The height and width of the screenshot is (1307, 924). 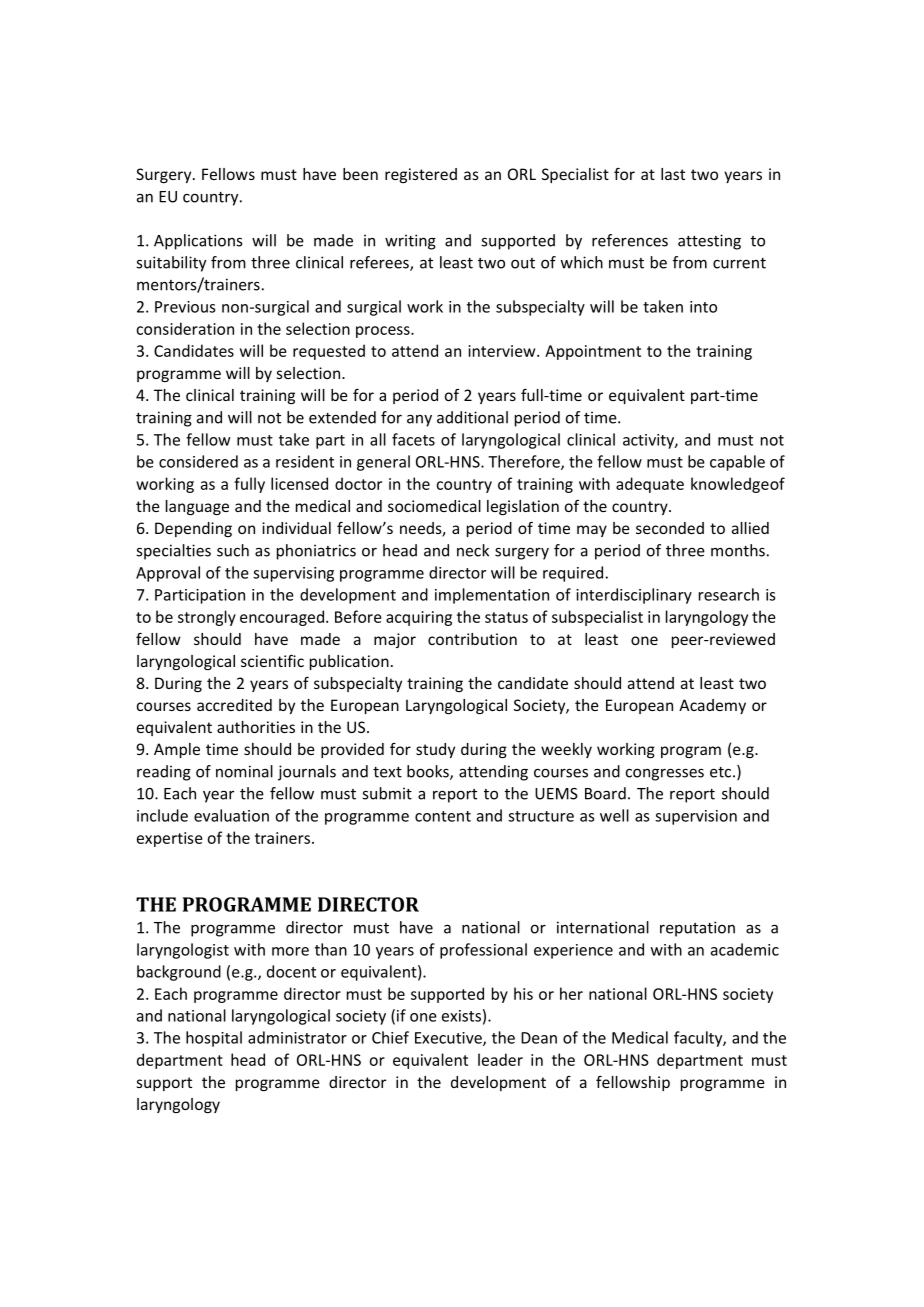 What do you see at coordinates (421, 175) in the screenshot?
I see `registered` at bounding box center [421, 175].
